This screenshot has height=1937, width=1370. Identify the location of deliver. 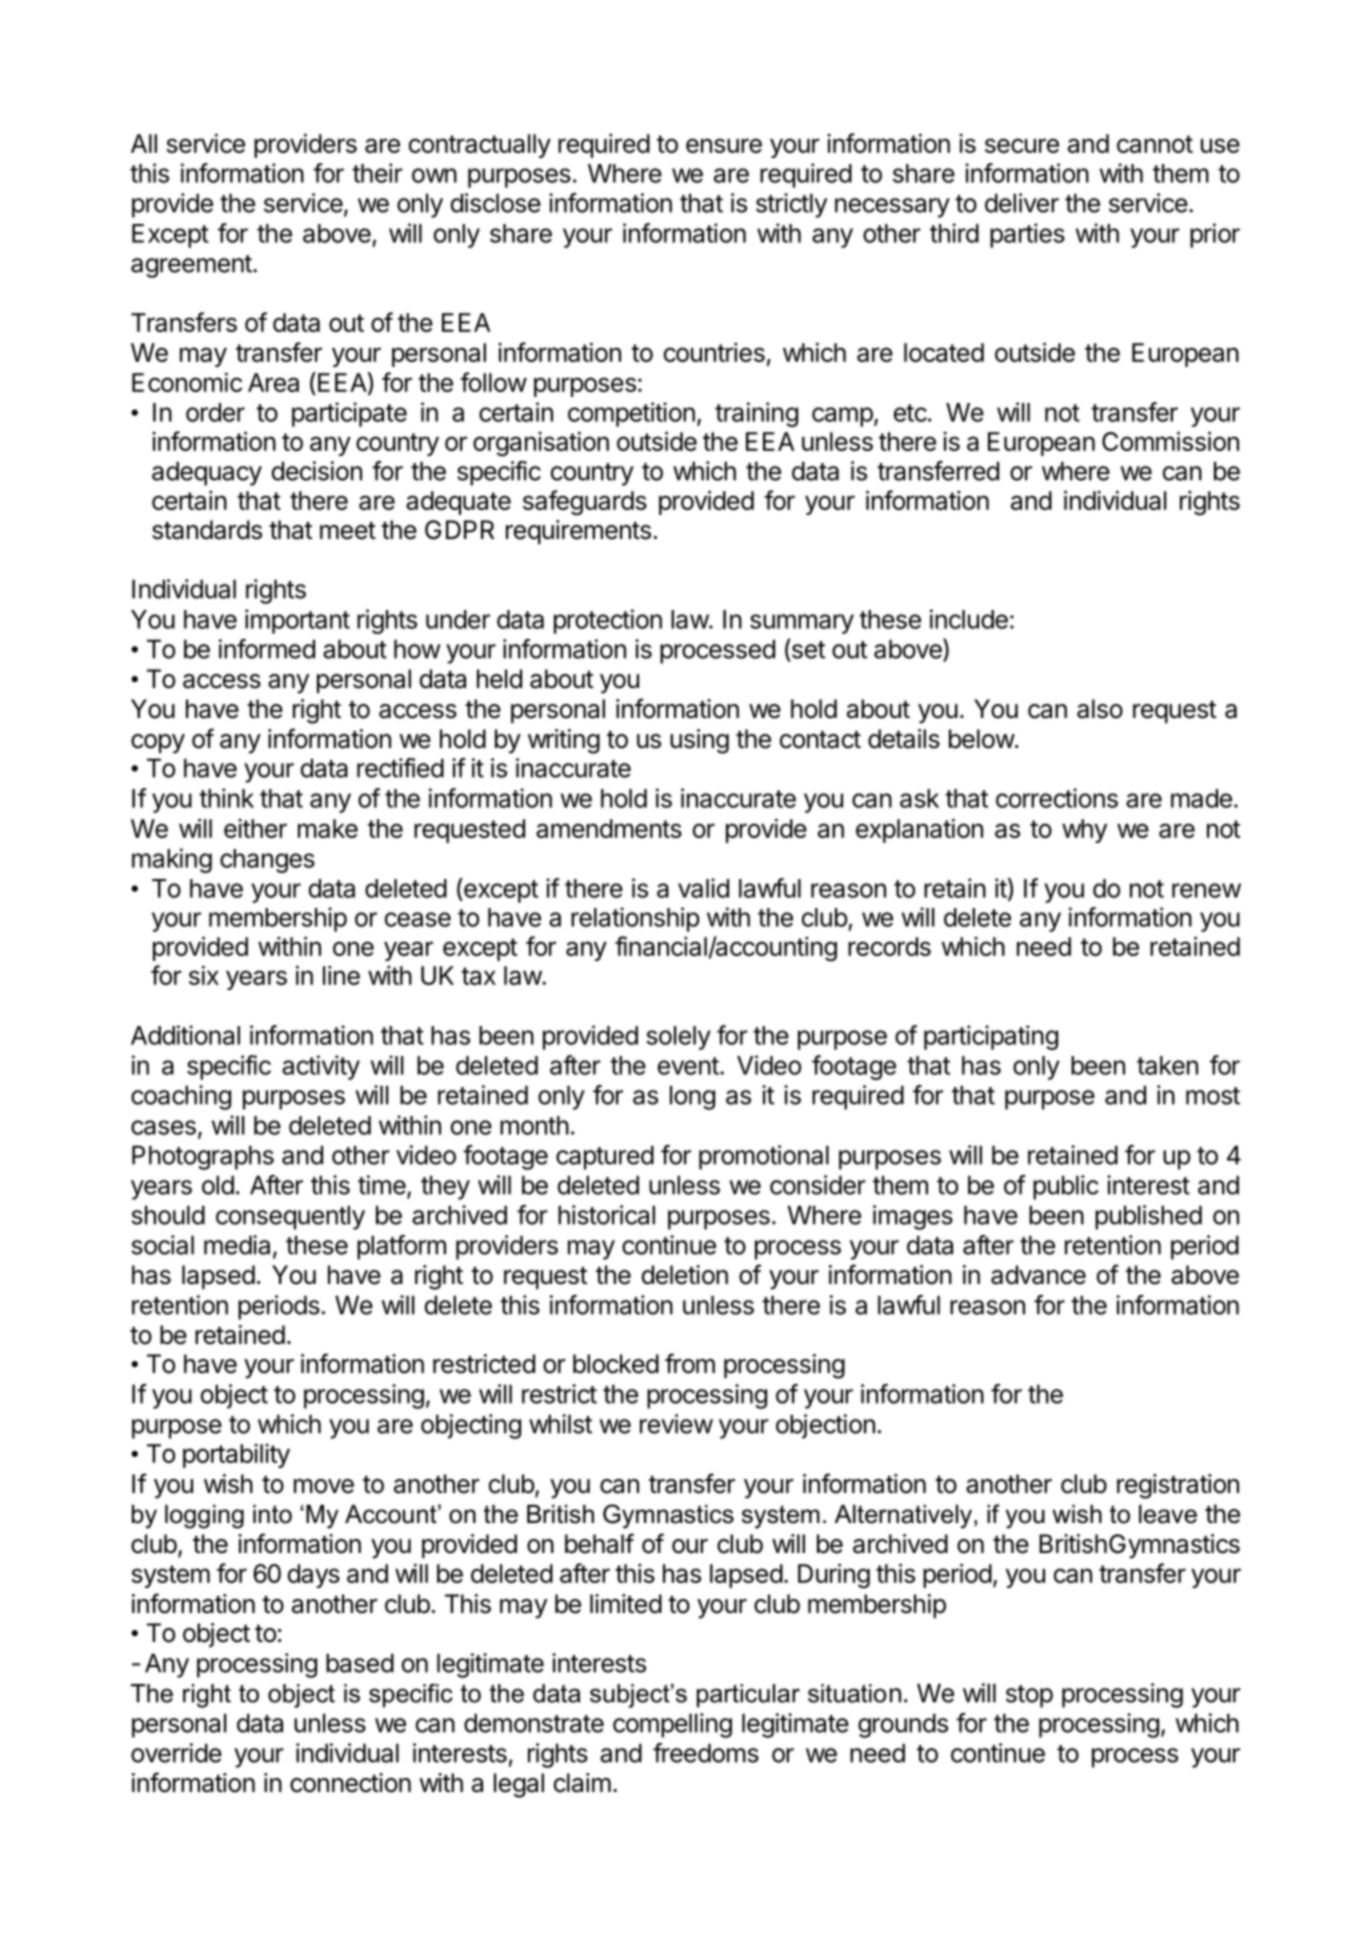
(1022, 203).
